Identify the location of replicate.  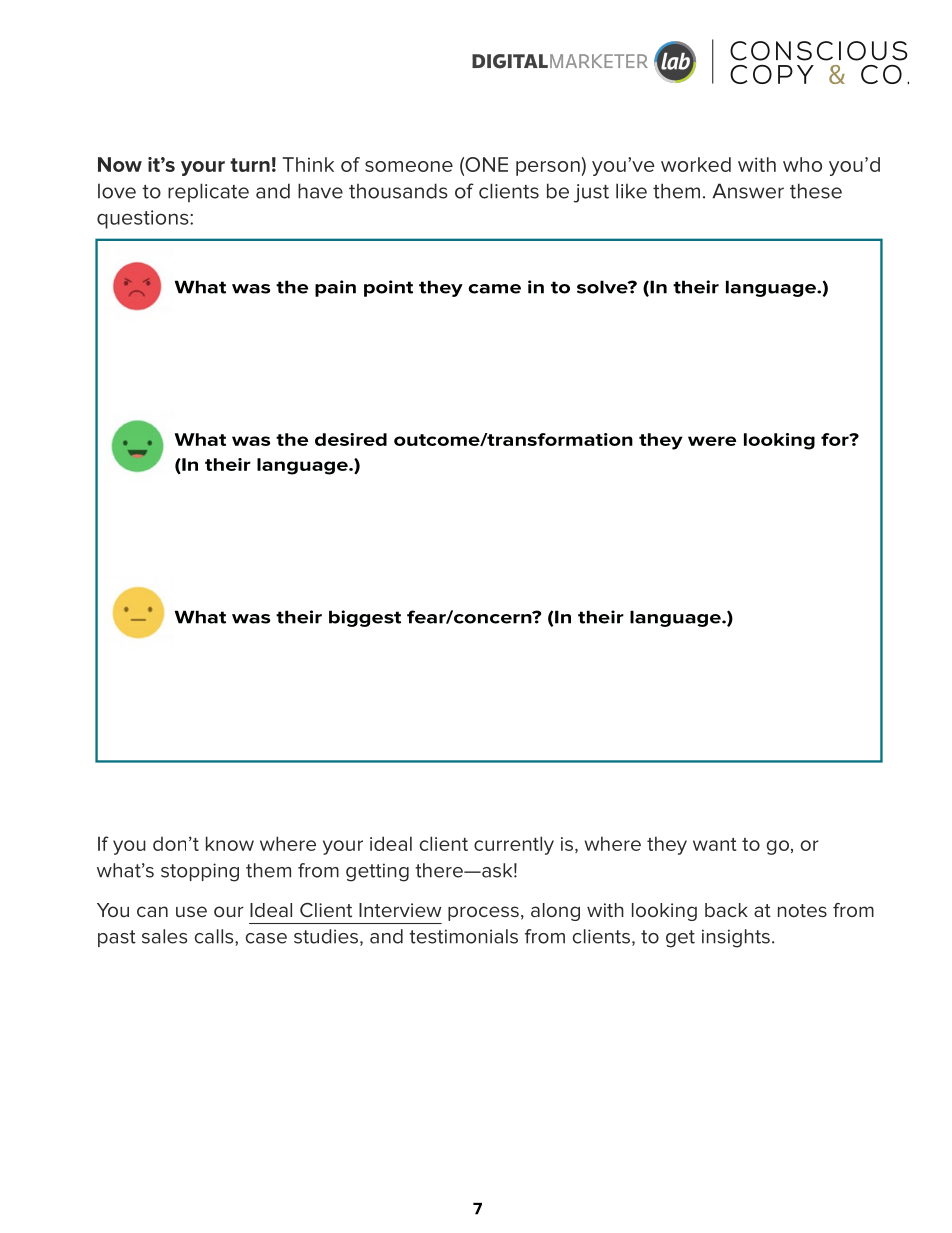
(208, 192).
